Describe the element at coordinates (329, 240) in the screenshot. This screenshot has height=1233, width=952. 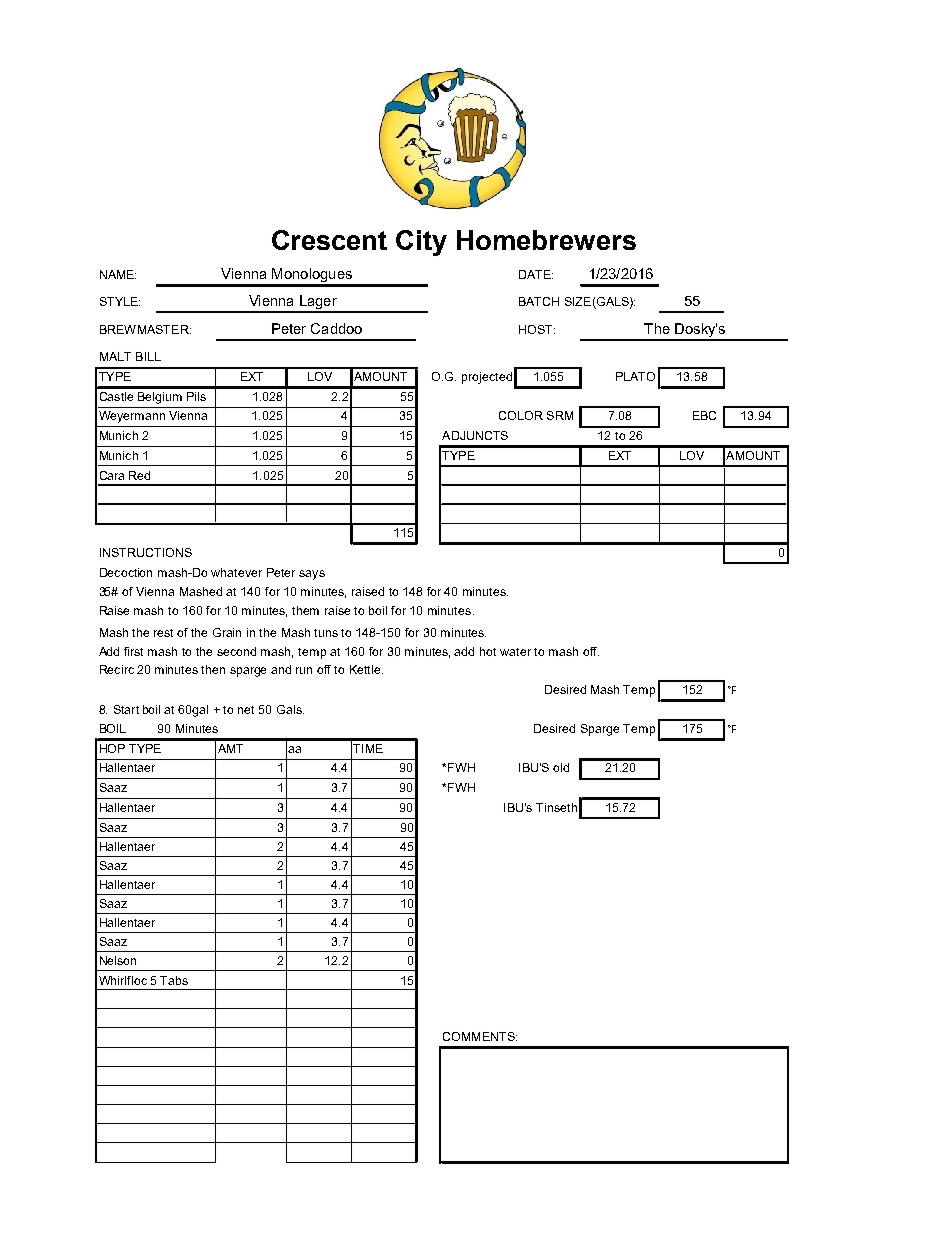
I see `Crescent` at that location.
